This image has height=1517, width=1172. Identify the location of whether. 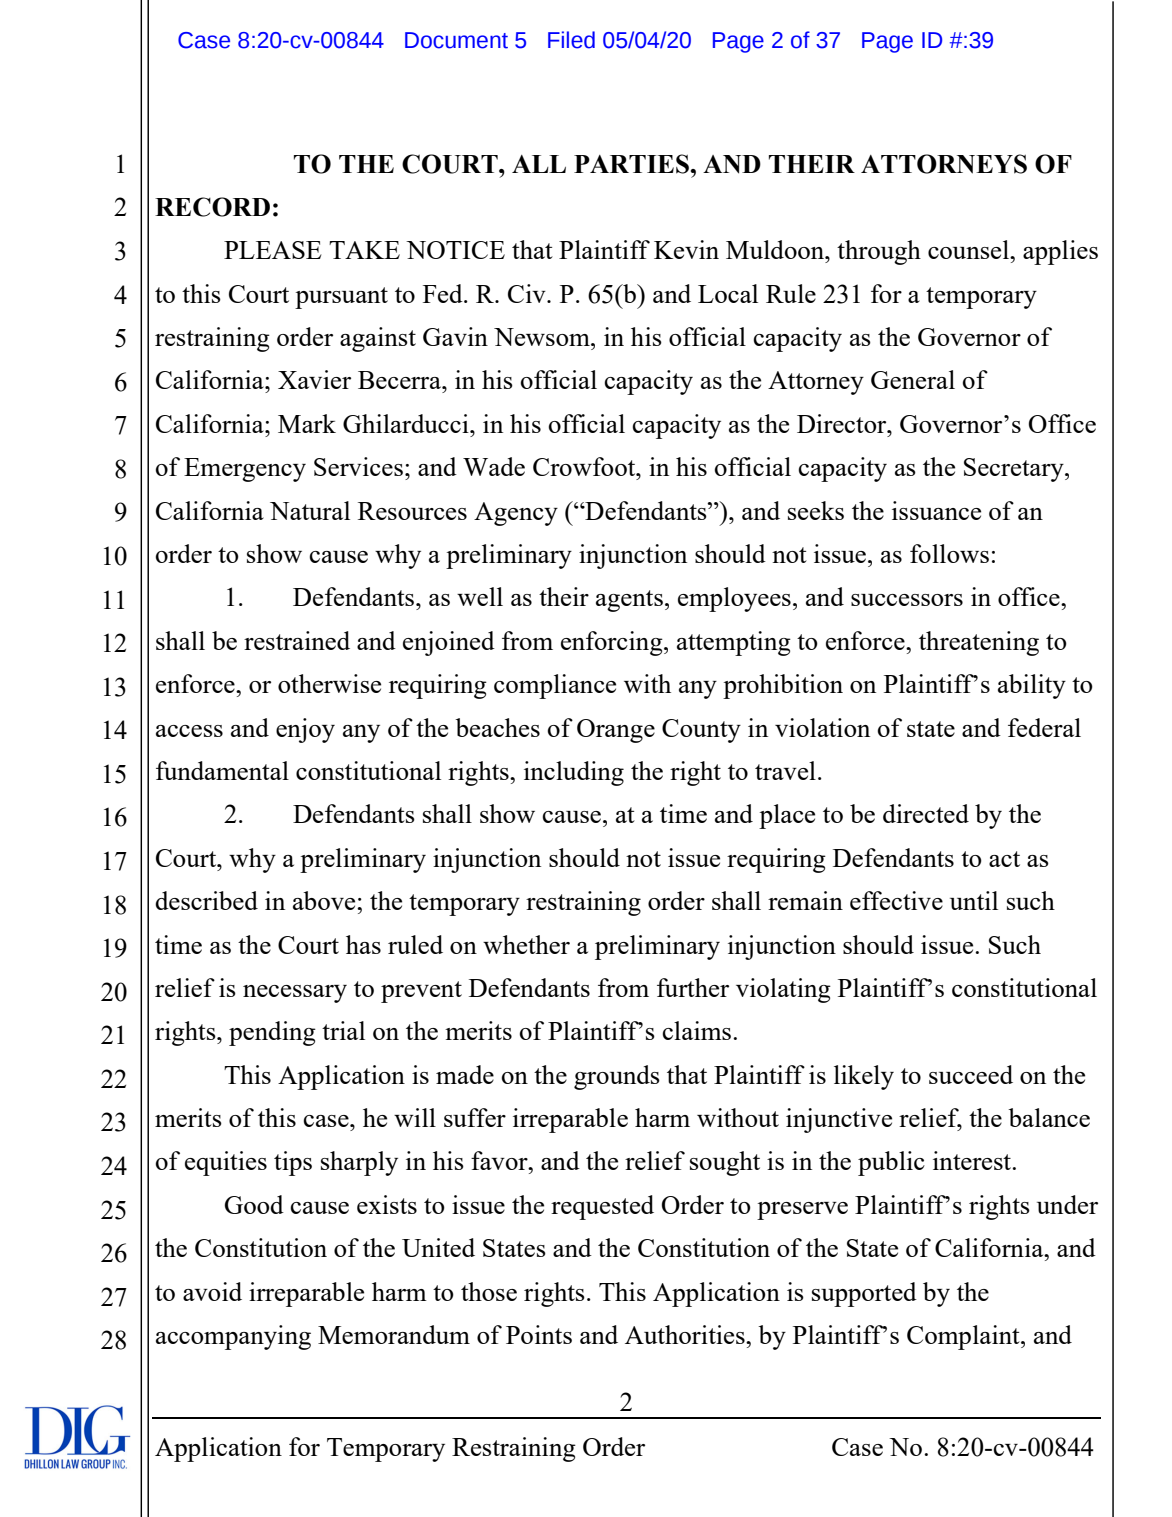
(526, 944).
